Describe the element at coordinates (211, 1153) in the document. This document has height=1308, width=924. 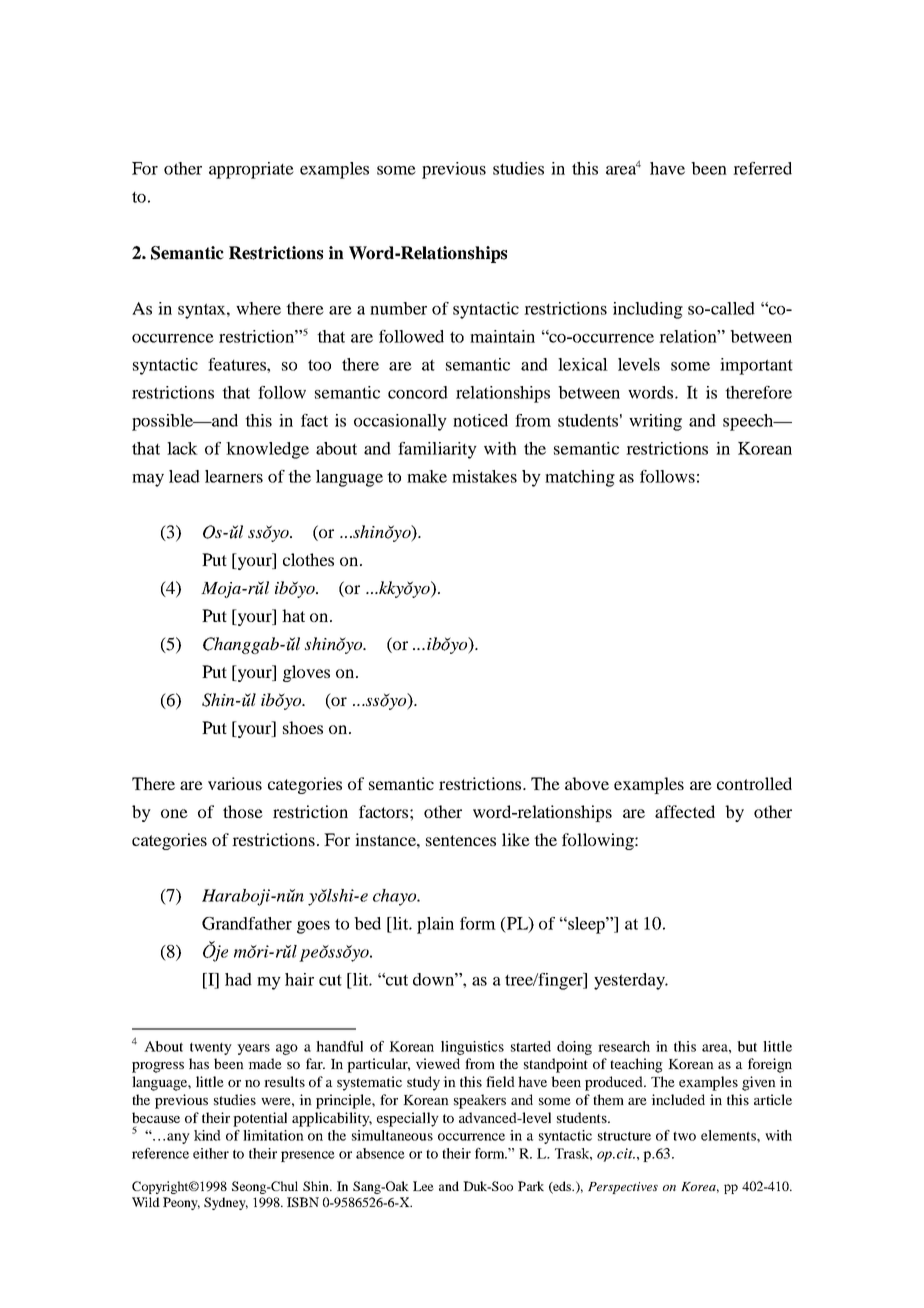
I see `either` at that location.
